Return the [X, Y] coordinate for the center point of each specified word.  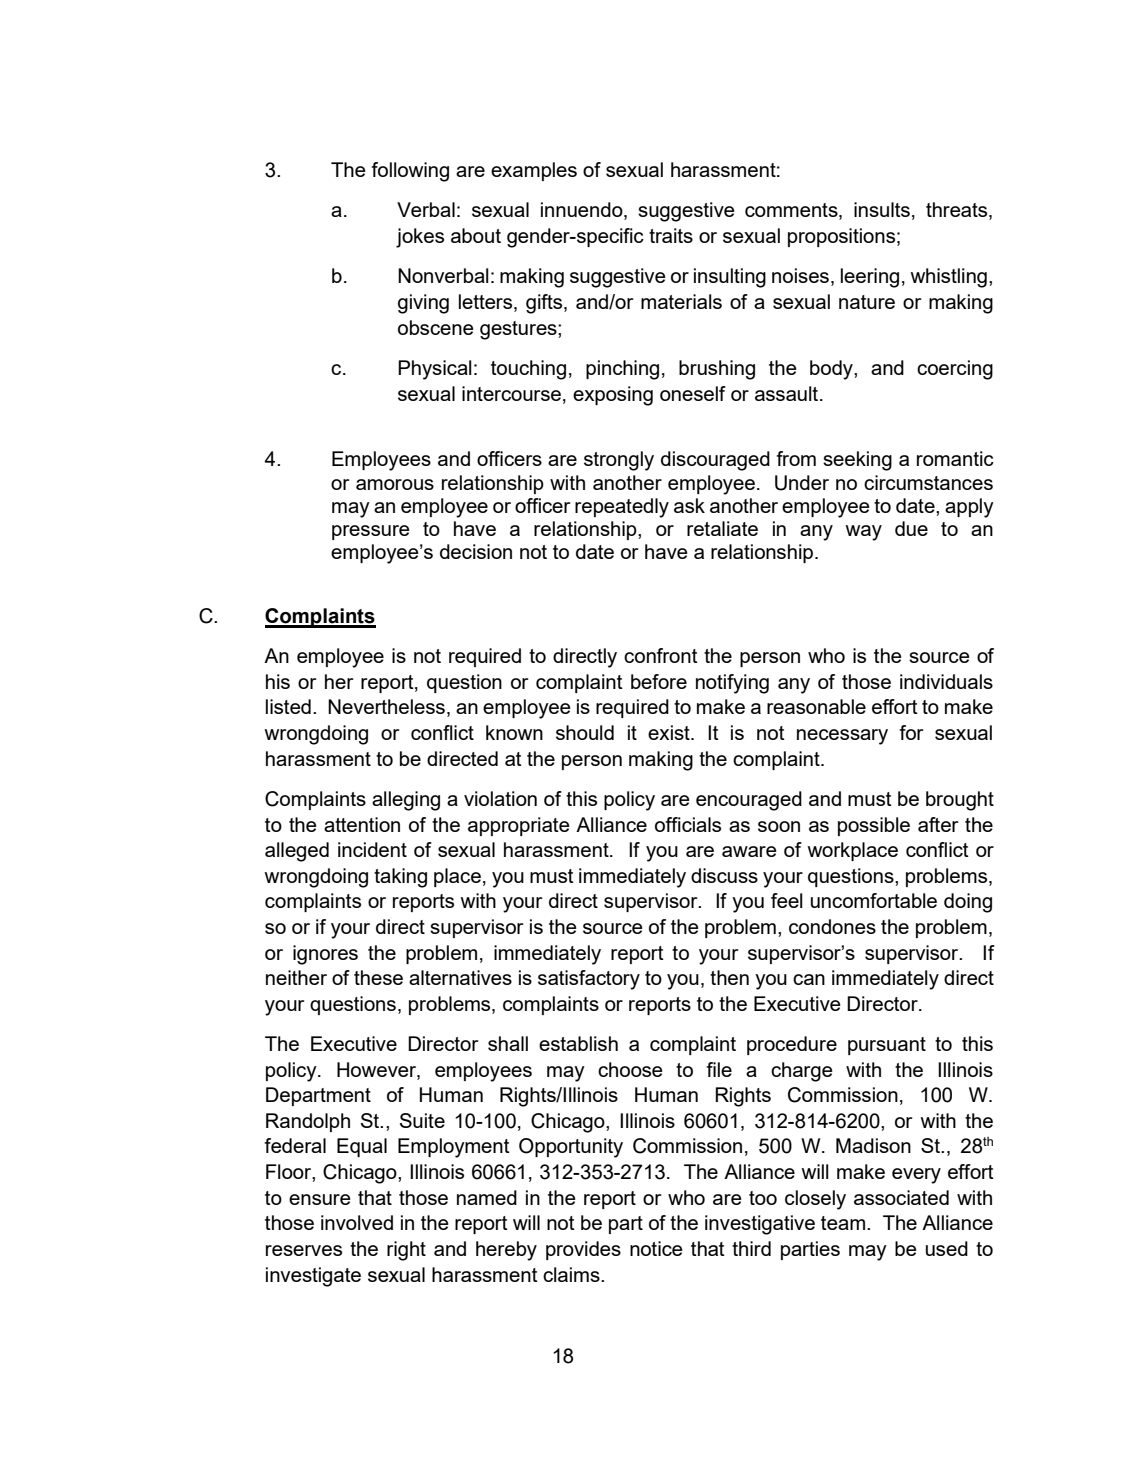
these [378, 977]
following [410, 172]
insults [882, 209]
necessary [842, 737]
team [843, 1223]
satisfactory [589, 980]
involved [357, 1222]
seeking [857, 461]
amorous [395, 484]
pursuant [887, 1046]
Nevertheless [386, 706]
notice [656, 1248]
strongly [619, 461]
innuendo [583, 211]
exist [670, 732]
